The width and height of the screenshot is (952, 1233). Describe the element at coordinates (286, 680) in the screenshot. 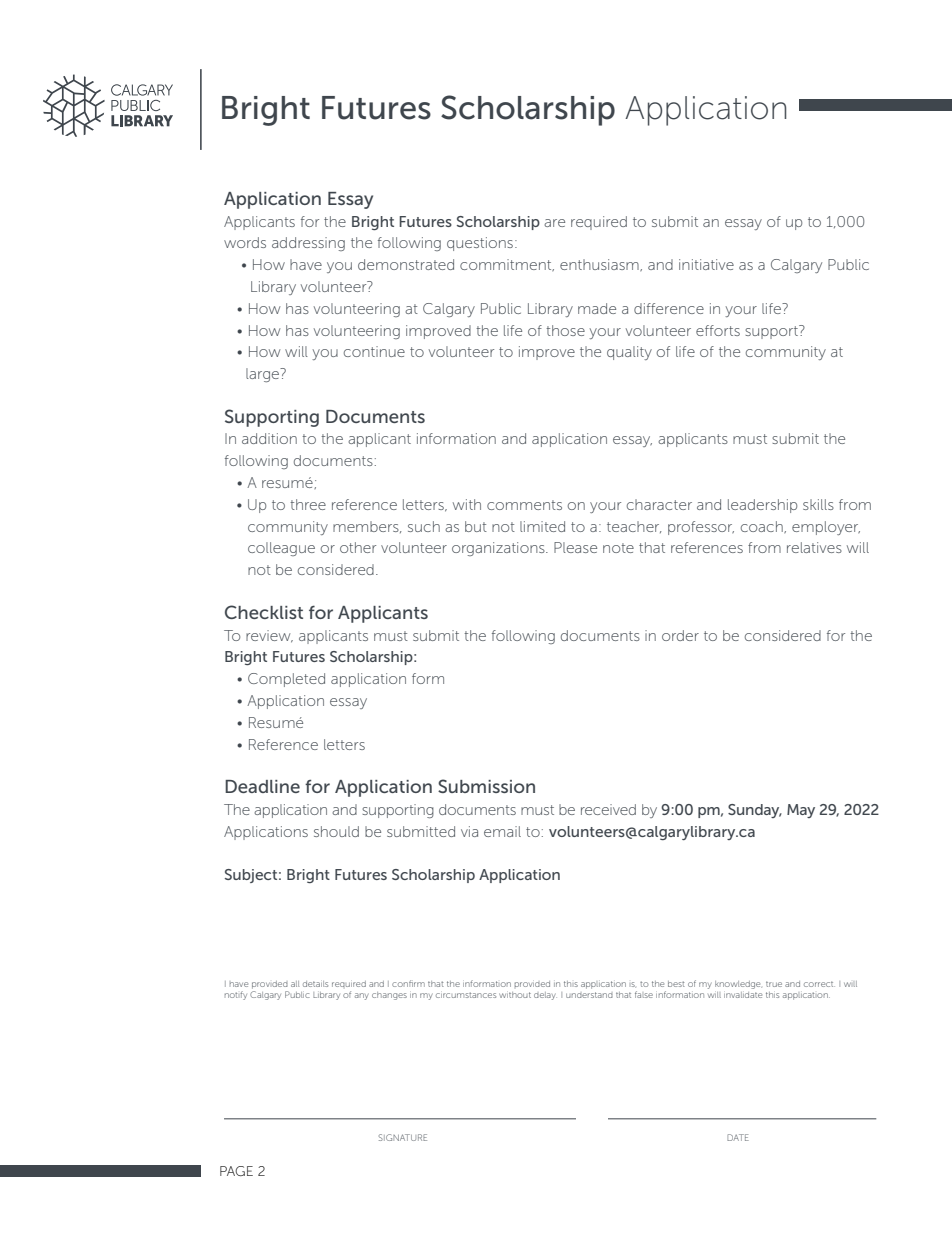

I see `Completed` at that location.
